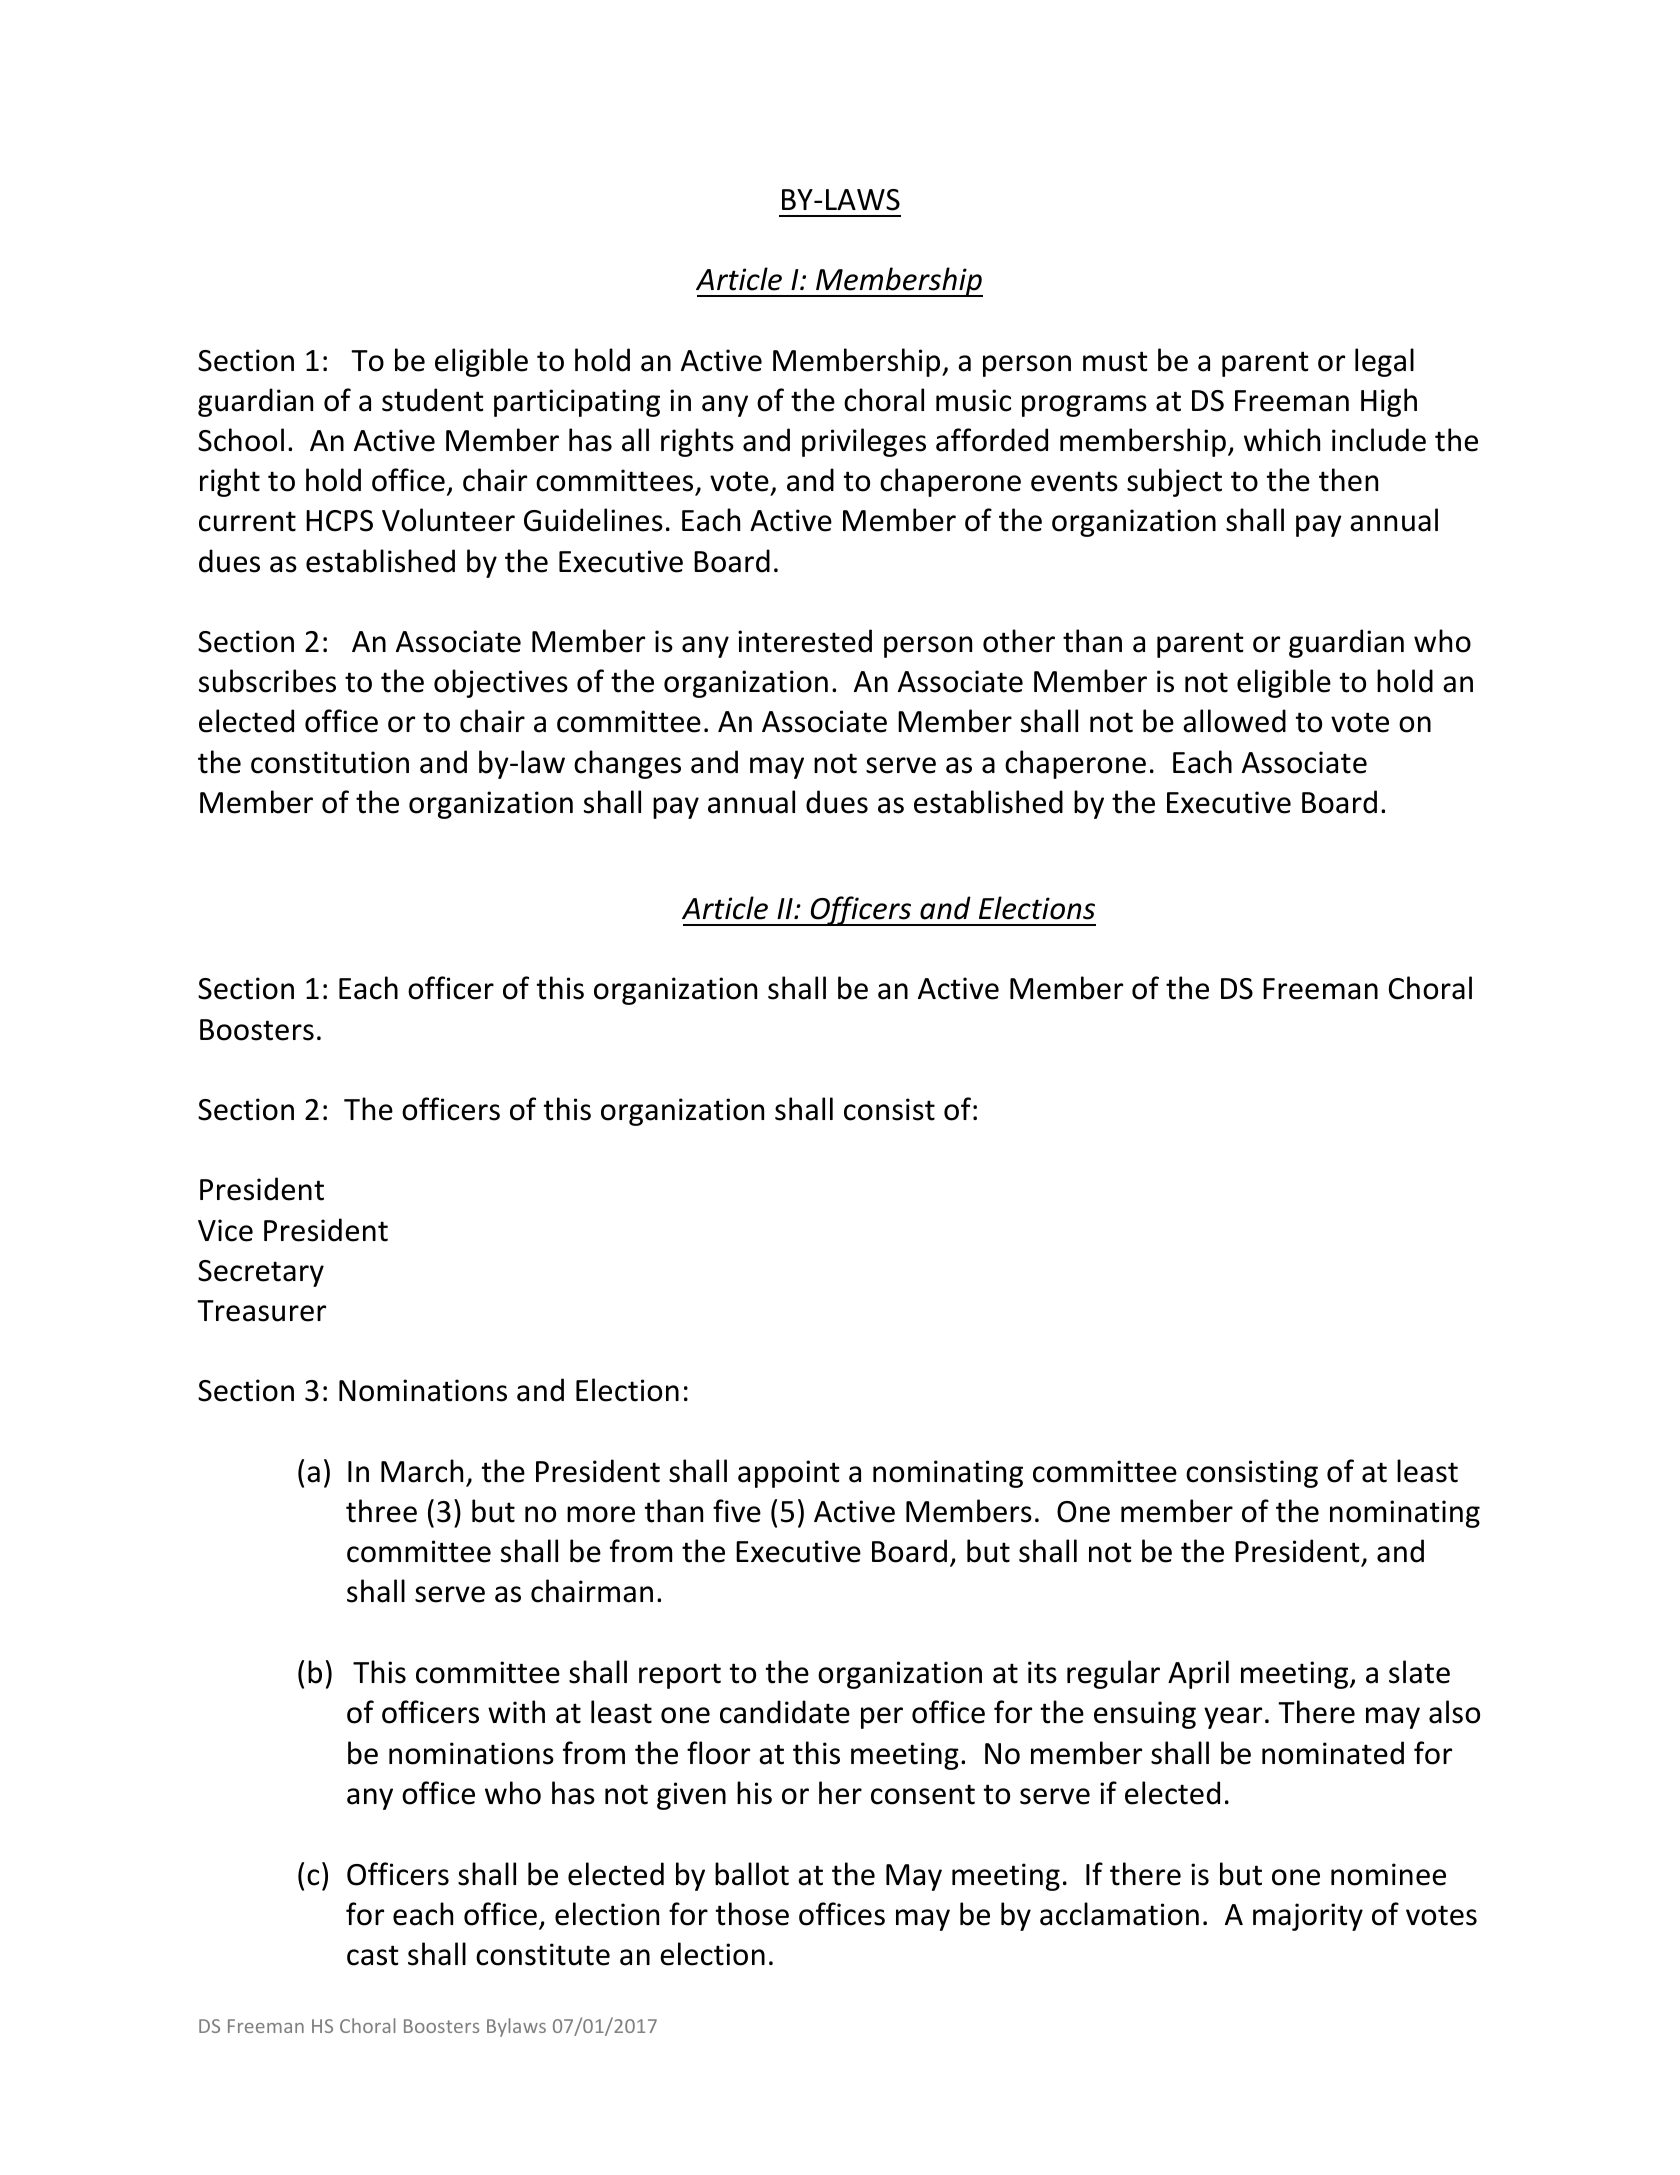  What do you see at coordinates (433, 400) in the screenshot?
I see `student` at bounding box center [433, 400].
